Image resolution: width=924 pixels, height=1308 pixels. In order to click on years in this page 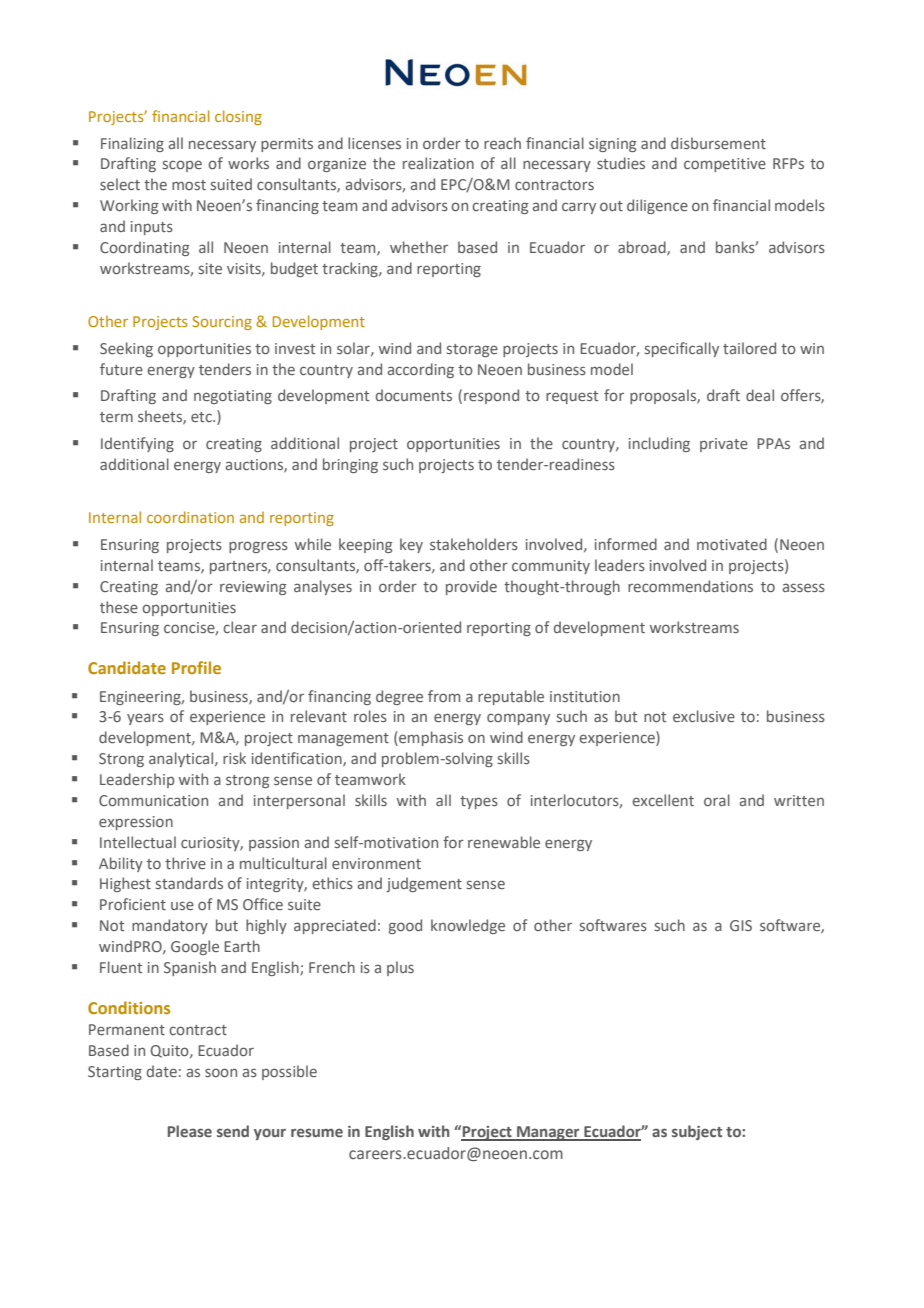, I will do `click(145, 719)`.
